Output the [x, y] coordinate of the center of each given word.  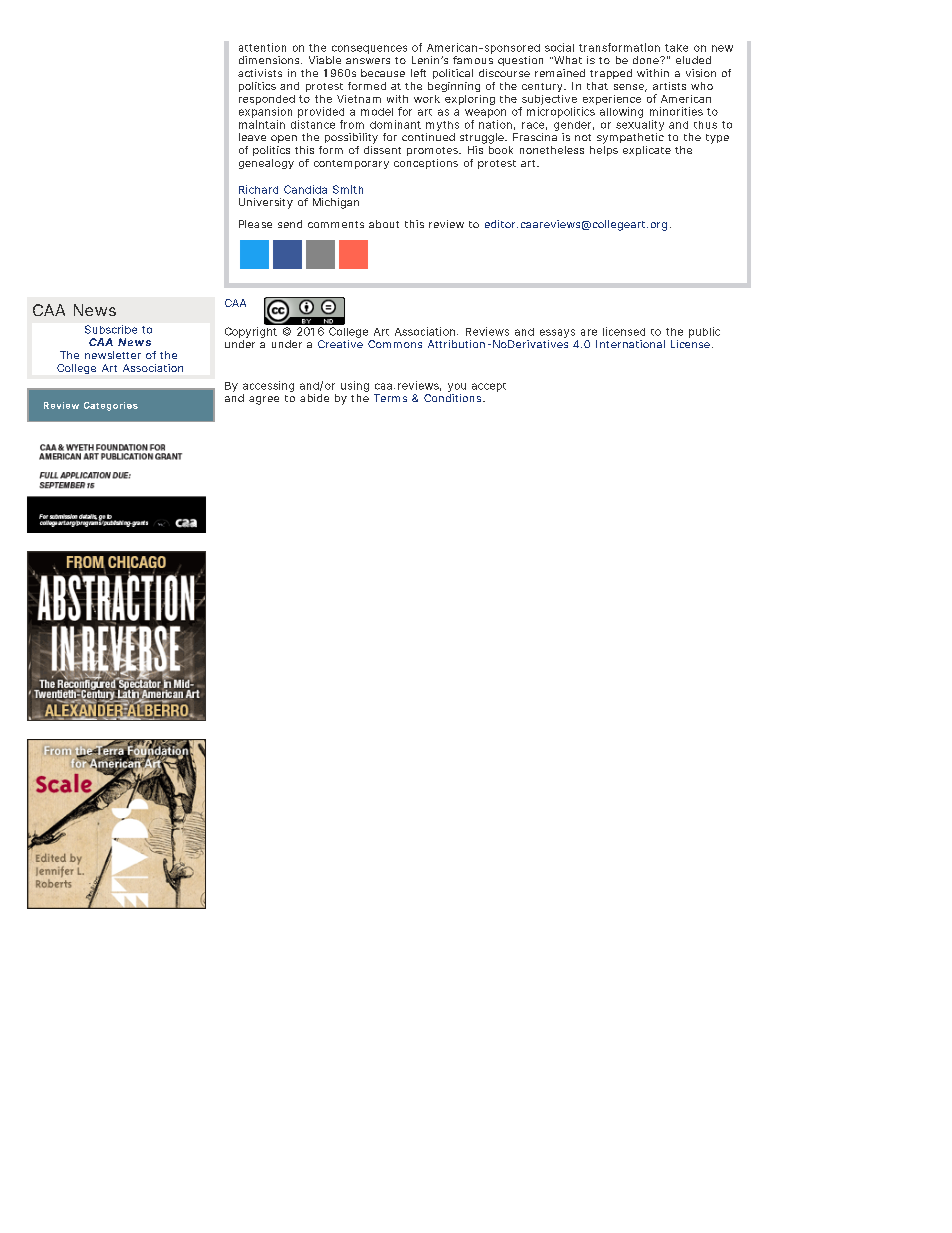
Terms [390, 398]
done [647, 60]
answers [368, 61]
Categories [111, 406]
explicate [647, 151]
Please [255, 224]
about [384, 224]
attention [262, 47]
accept [489, 387]
